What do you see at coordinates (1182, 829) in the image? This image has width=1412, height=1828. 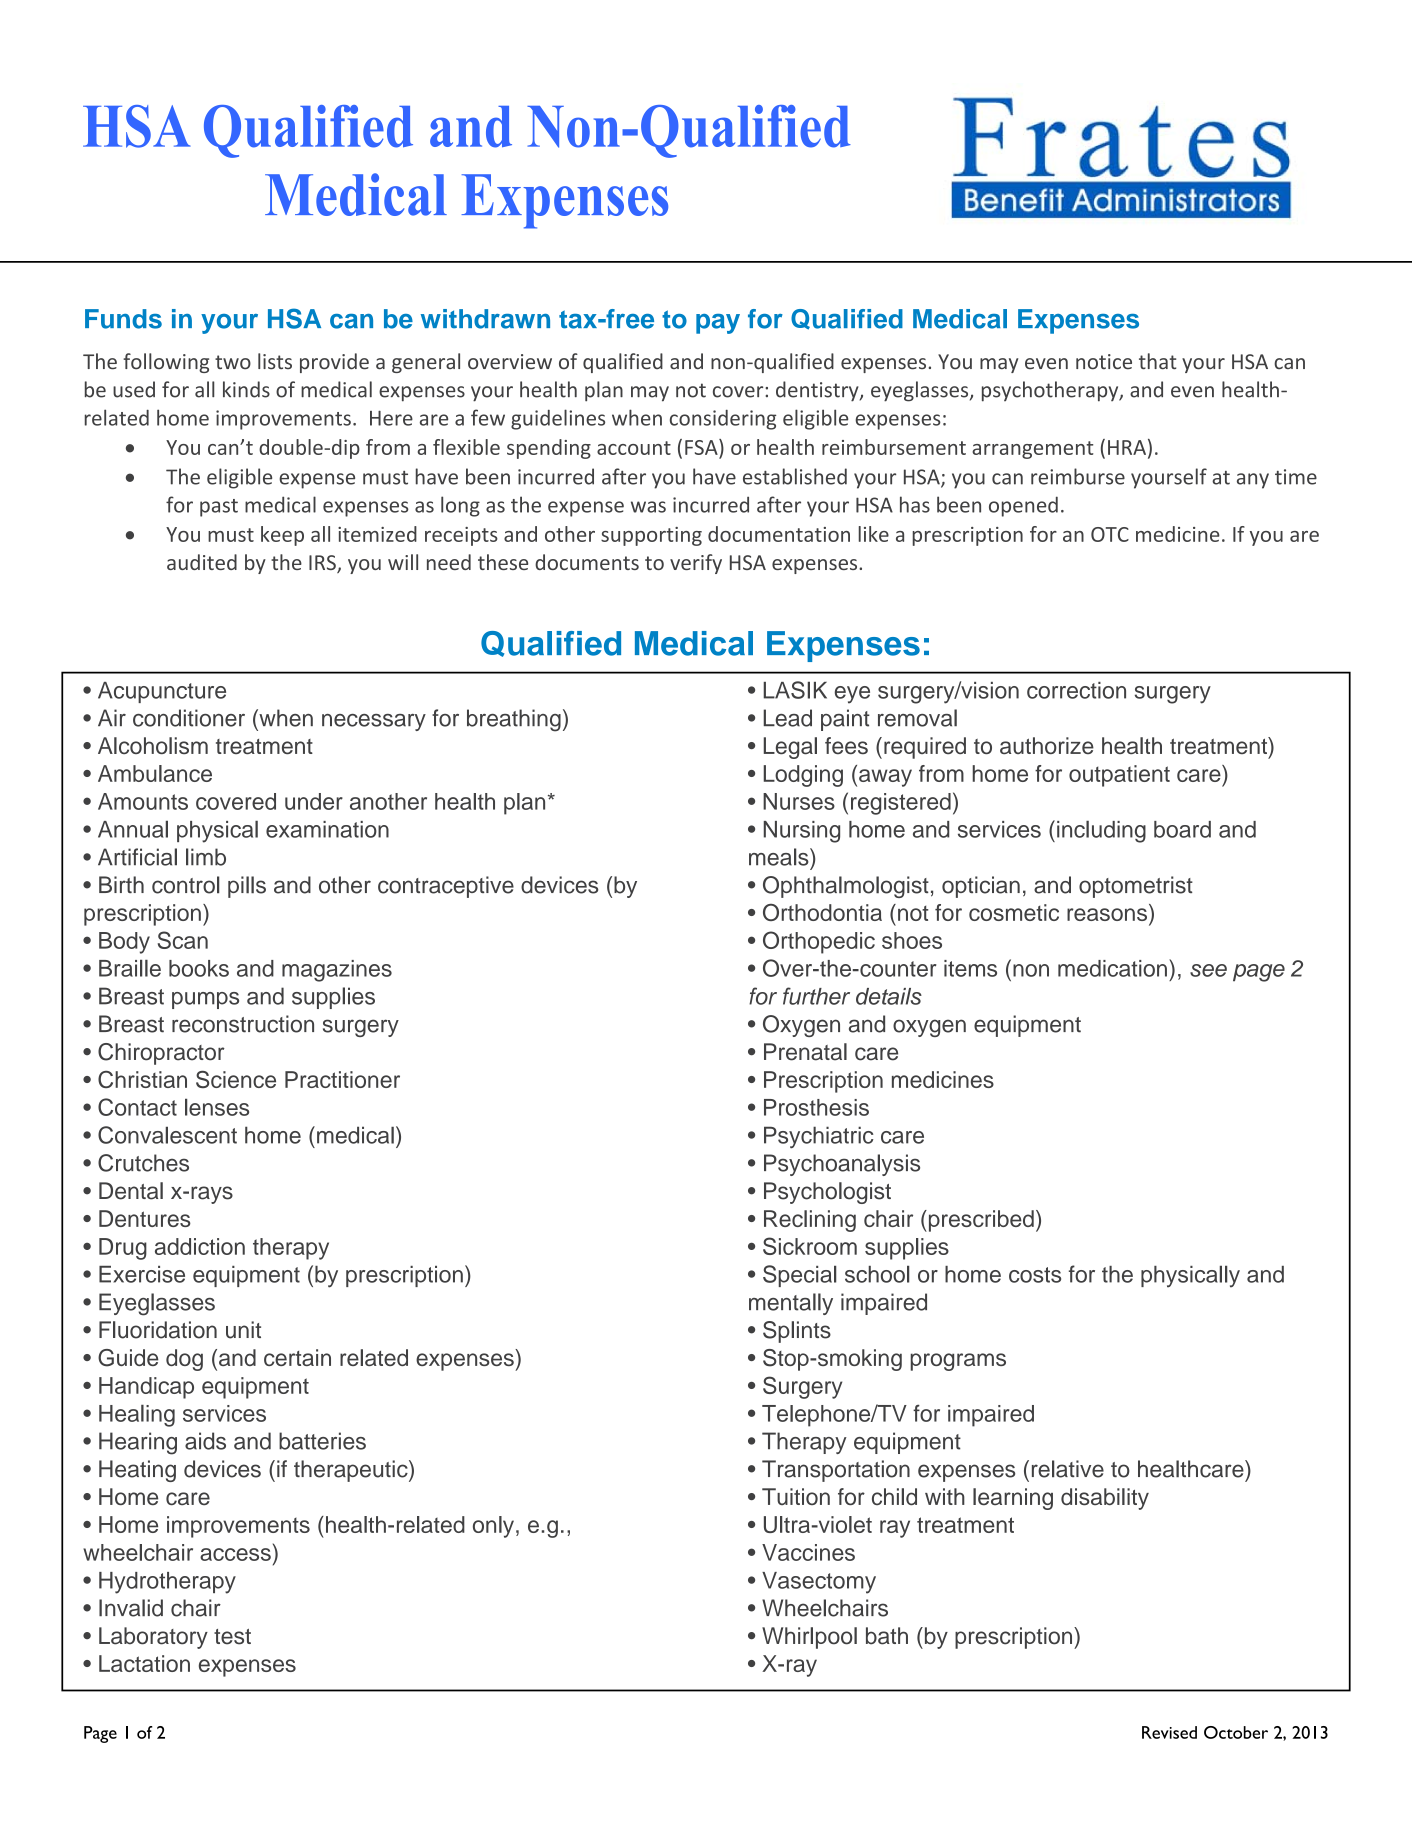 I see `board` at bounding box center [1182, 829].
